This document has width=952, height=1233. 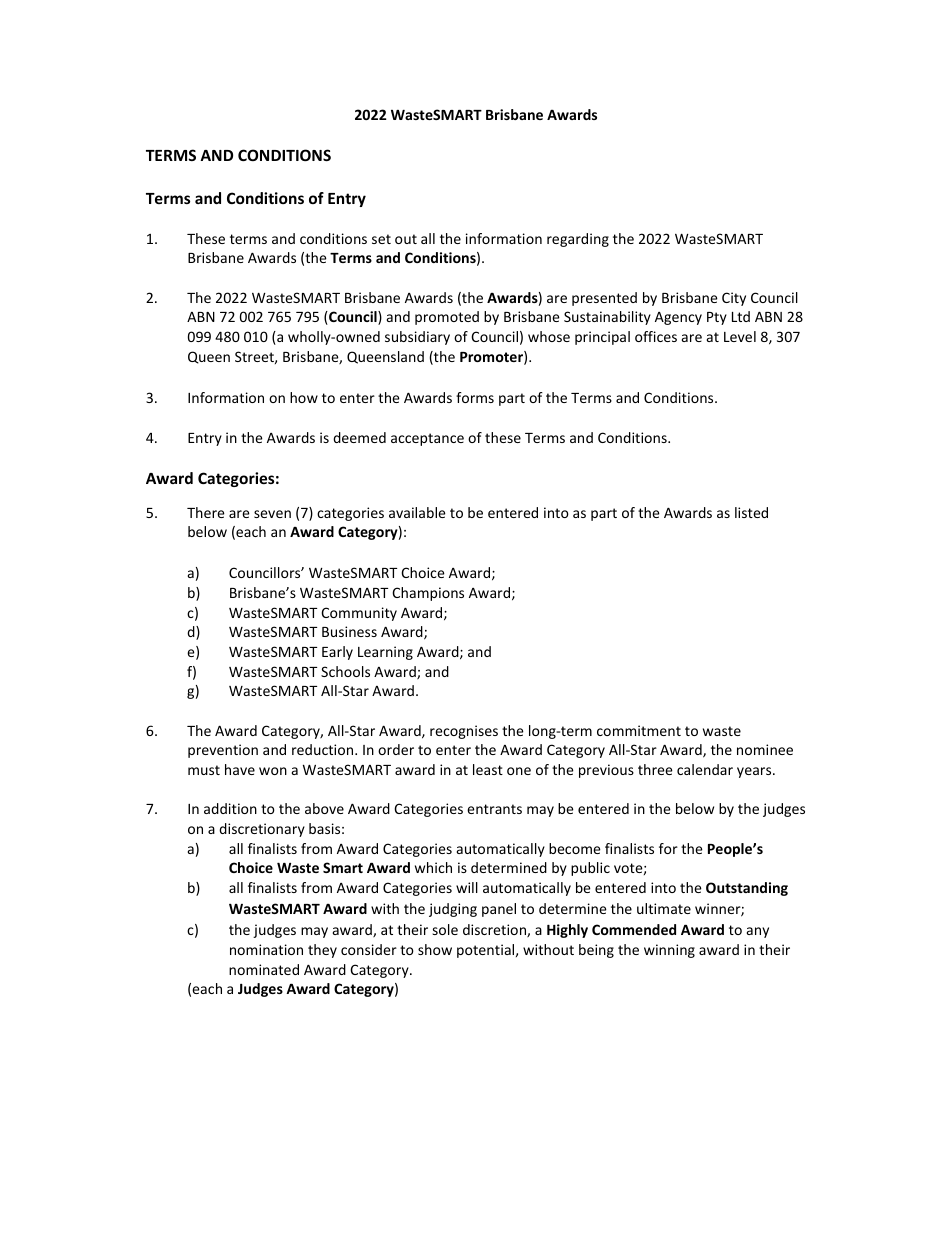 I want to click on promoted, so click(x=447, y=318).
